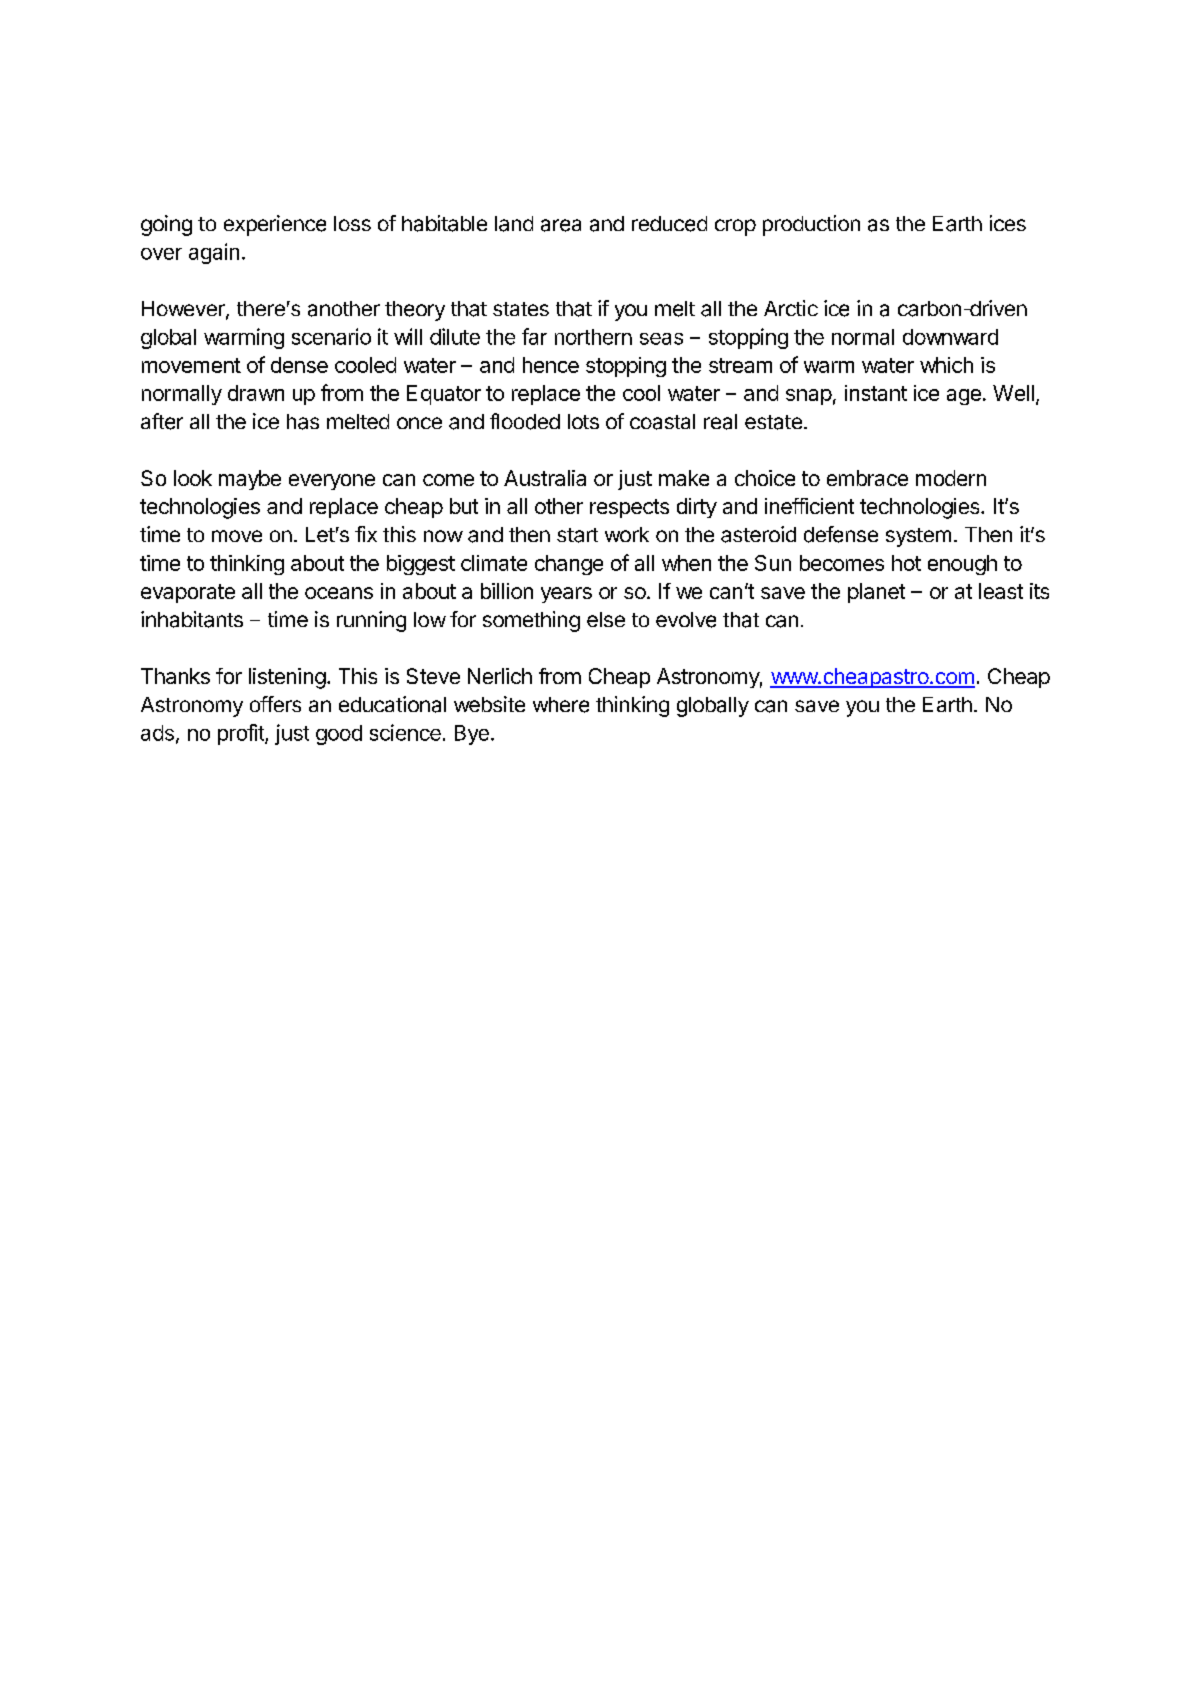 Image resolution: width=1189 pixels, height=1682 pixels. What do you see at coordinates (561, 225) in the page?
I see `area` at bounding box center [561, 225].
